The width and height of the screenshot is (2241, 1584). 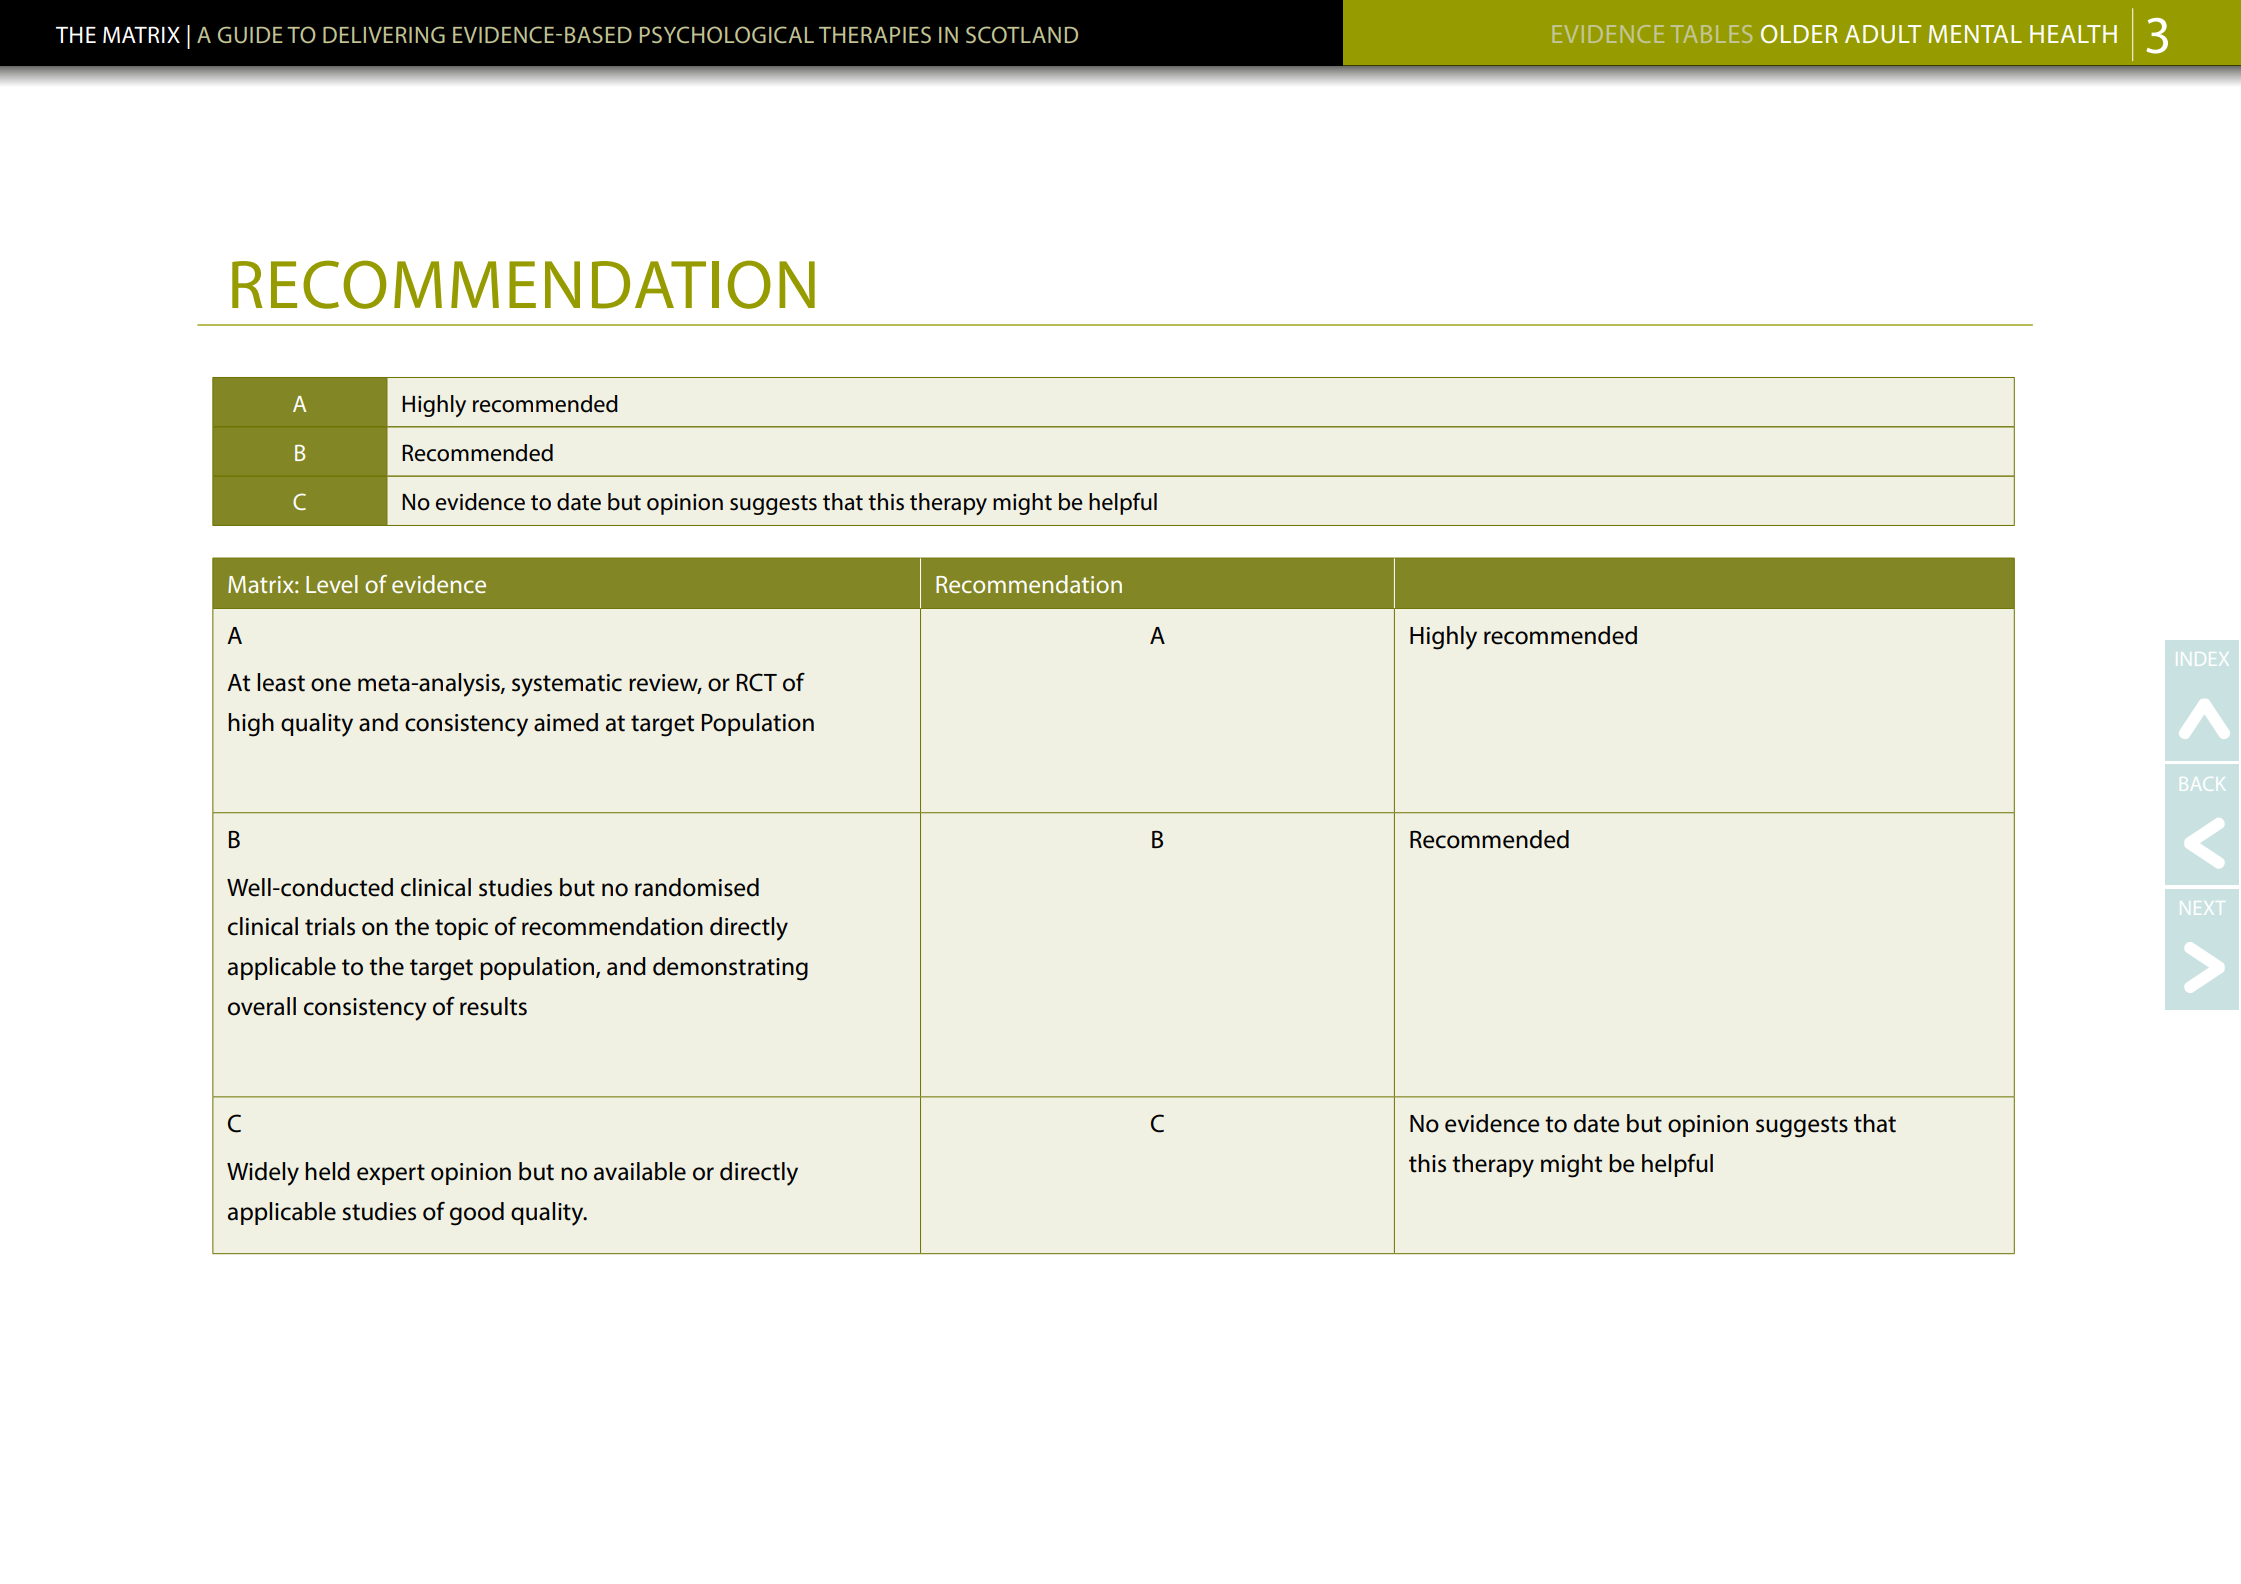 I want to click on ADULT, so click(x=1883, y=34).
